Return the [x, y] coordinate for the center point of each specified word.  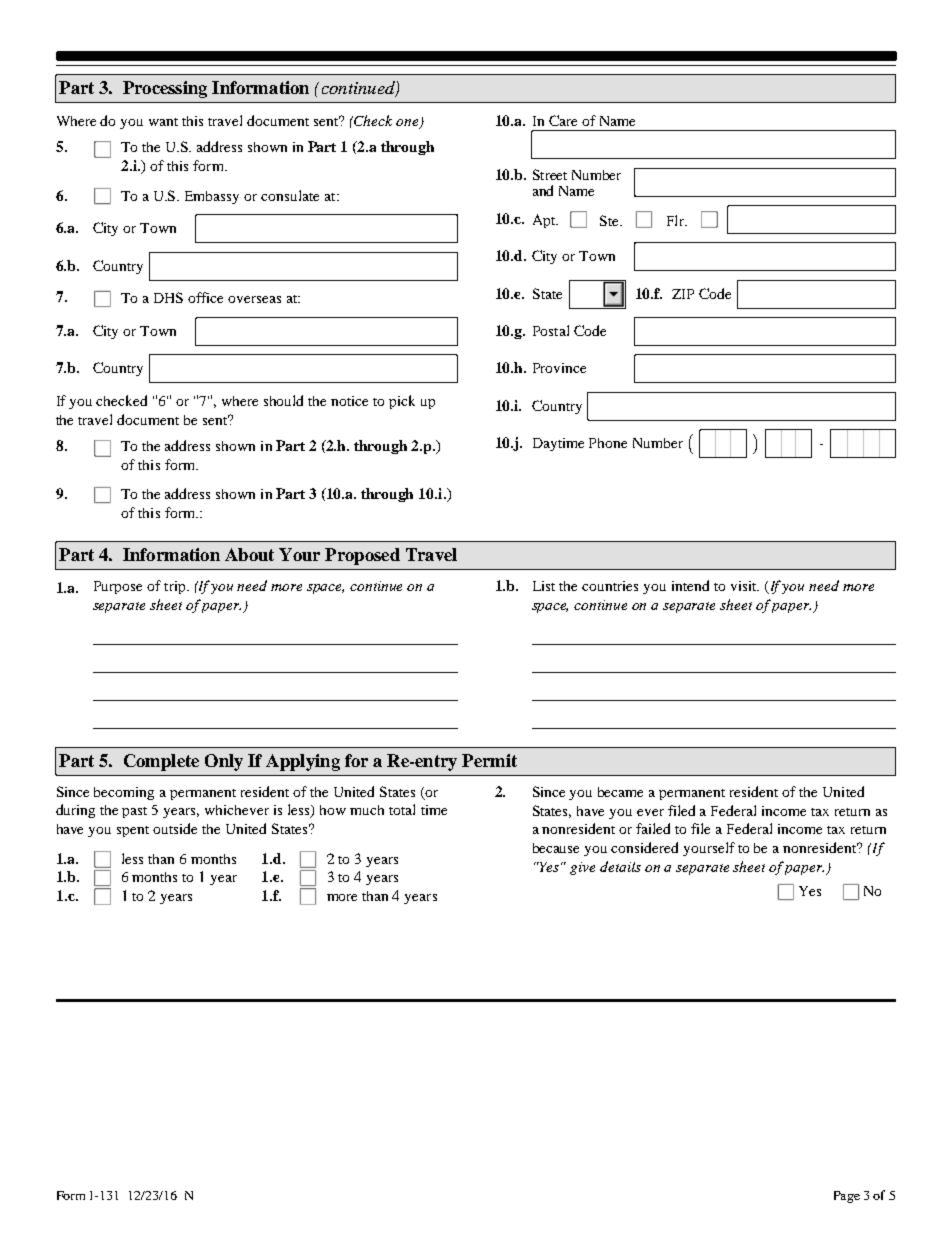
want [163, 122]
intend [690, 585]
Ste [610, 220]
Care [563, 120]
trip [176, 587]
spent [133, 831]
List [544, 586]
